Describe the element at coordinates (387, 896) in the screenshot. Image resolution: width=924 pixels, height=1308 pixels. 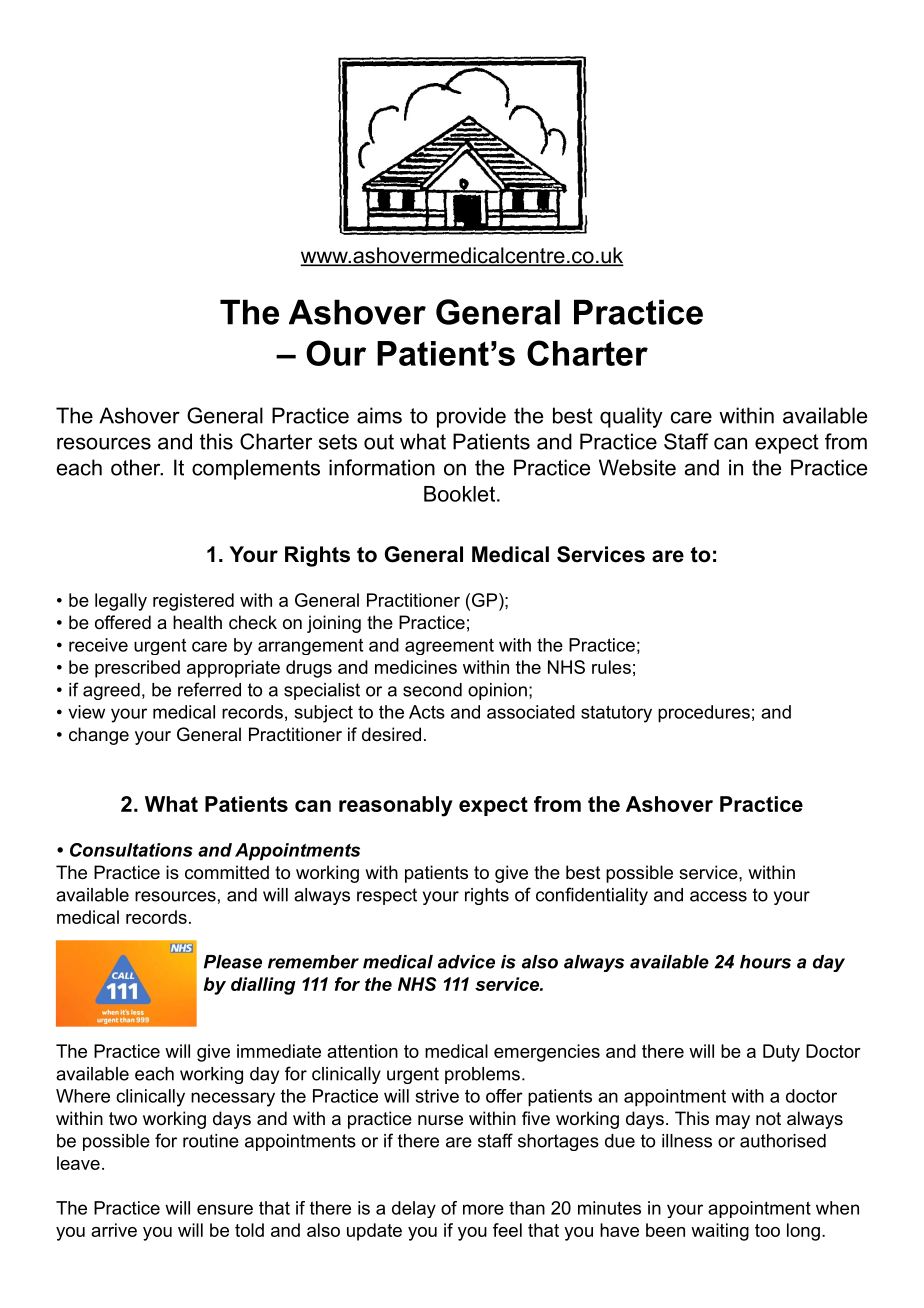
I see `respect` at that location.
